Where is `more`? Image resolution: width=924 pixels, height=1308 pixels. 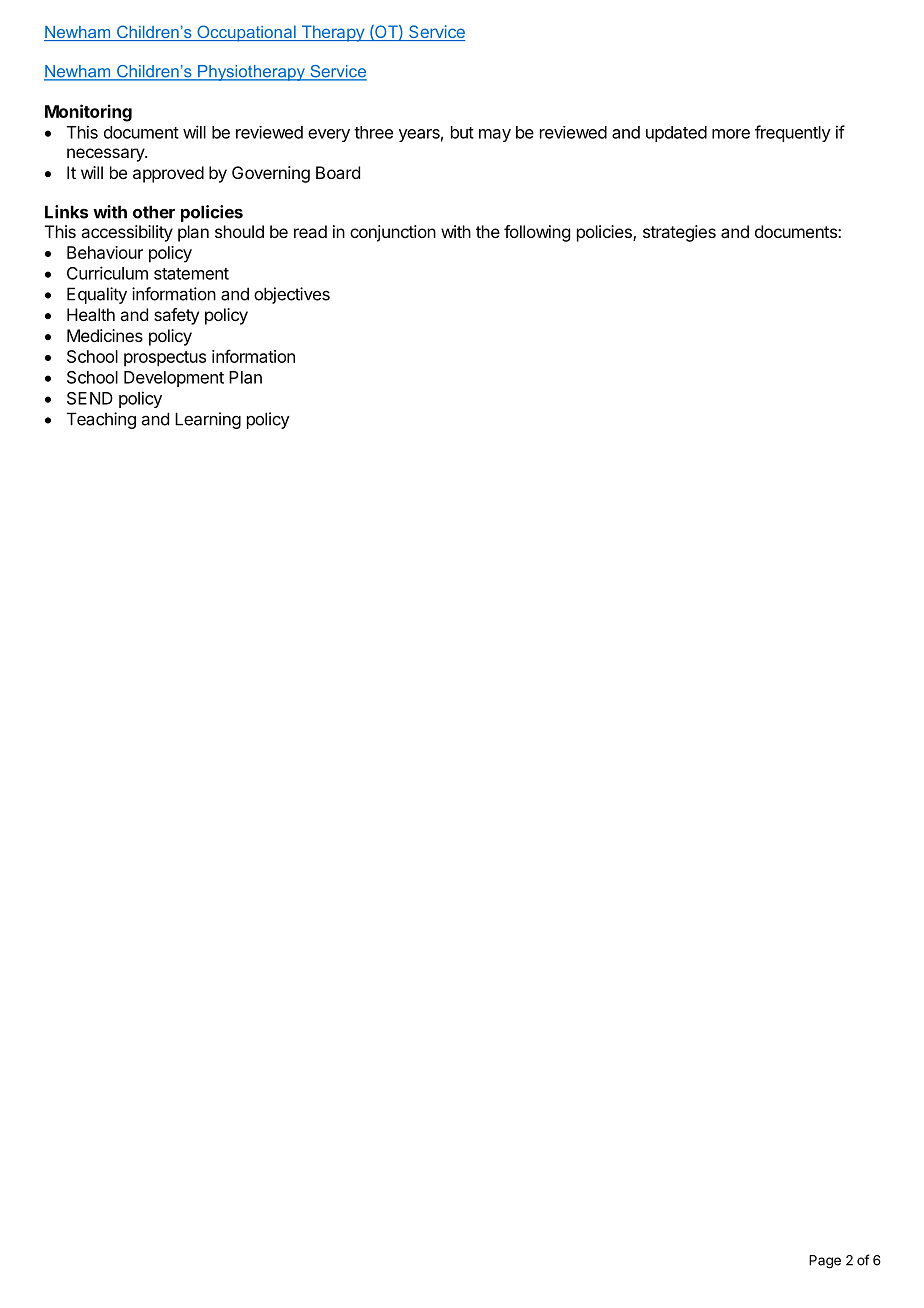
more is located at coordinates (731, 134).
